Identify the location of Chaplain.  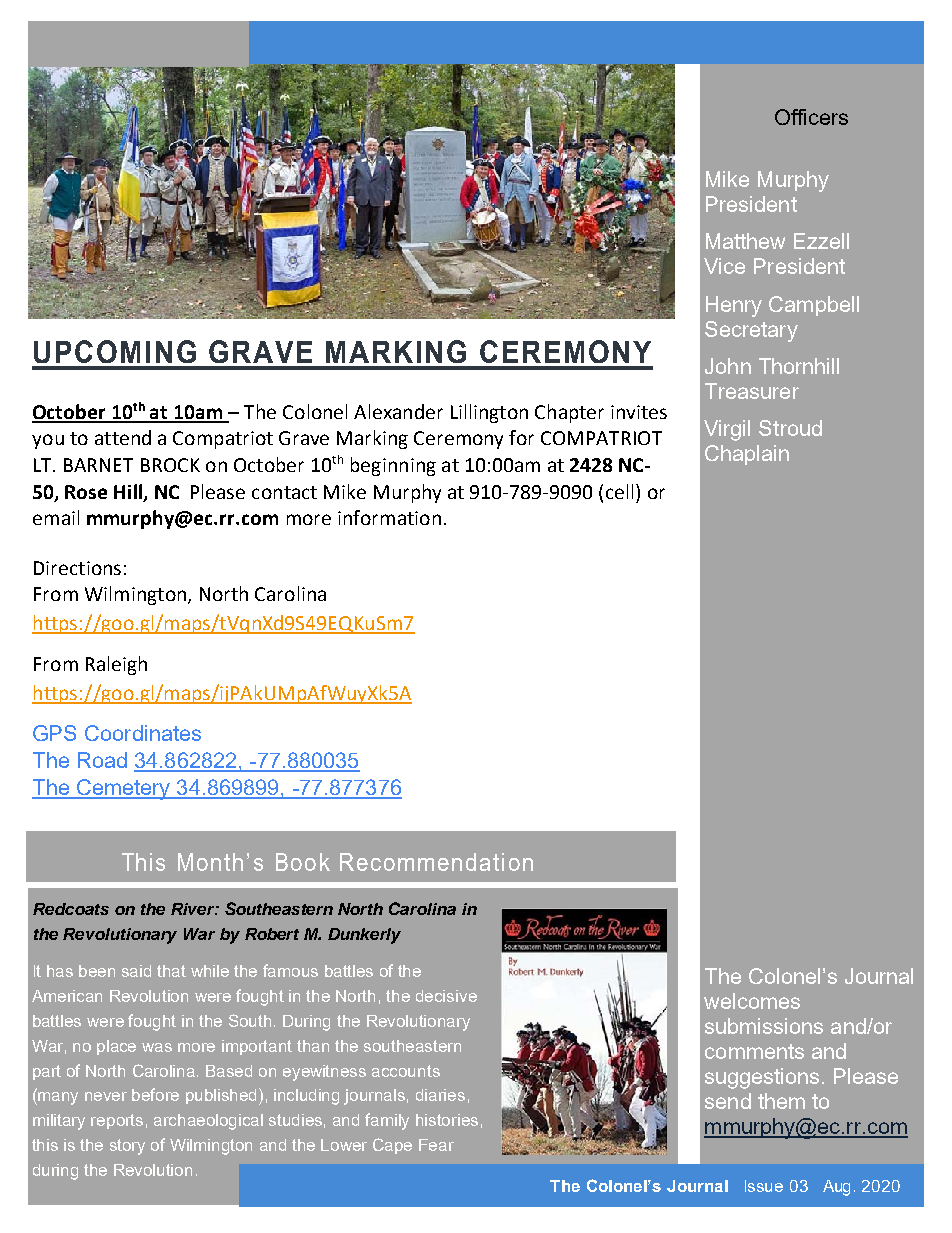
(747, 455).
